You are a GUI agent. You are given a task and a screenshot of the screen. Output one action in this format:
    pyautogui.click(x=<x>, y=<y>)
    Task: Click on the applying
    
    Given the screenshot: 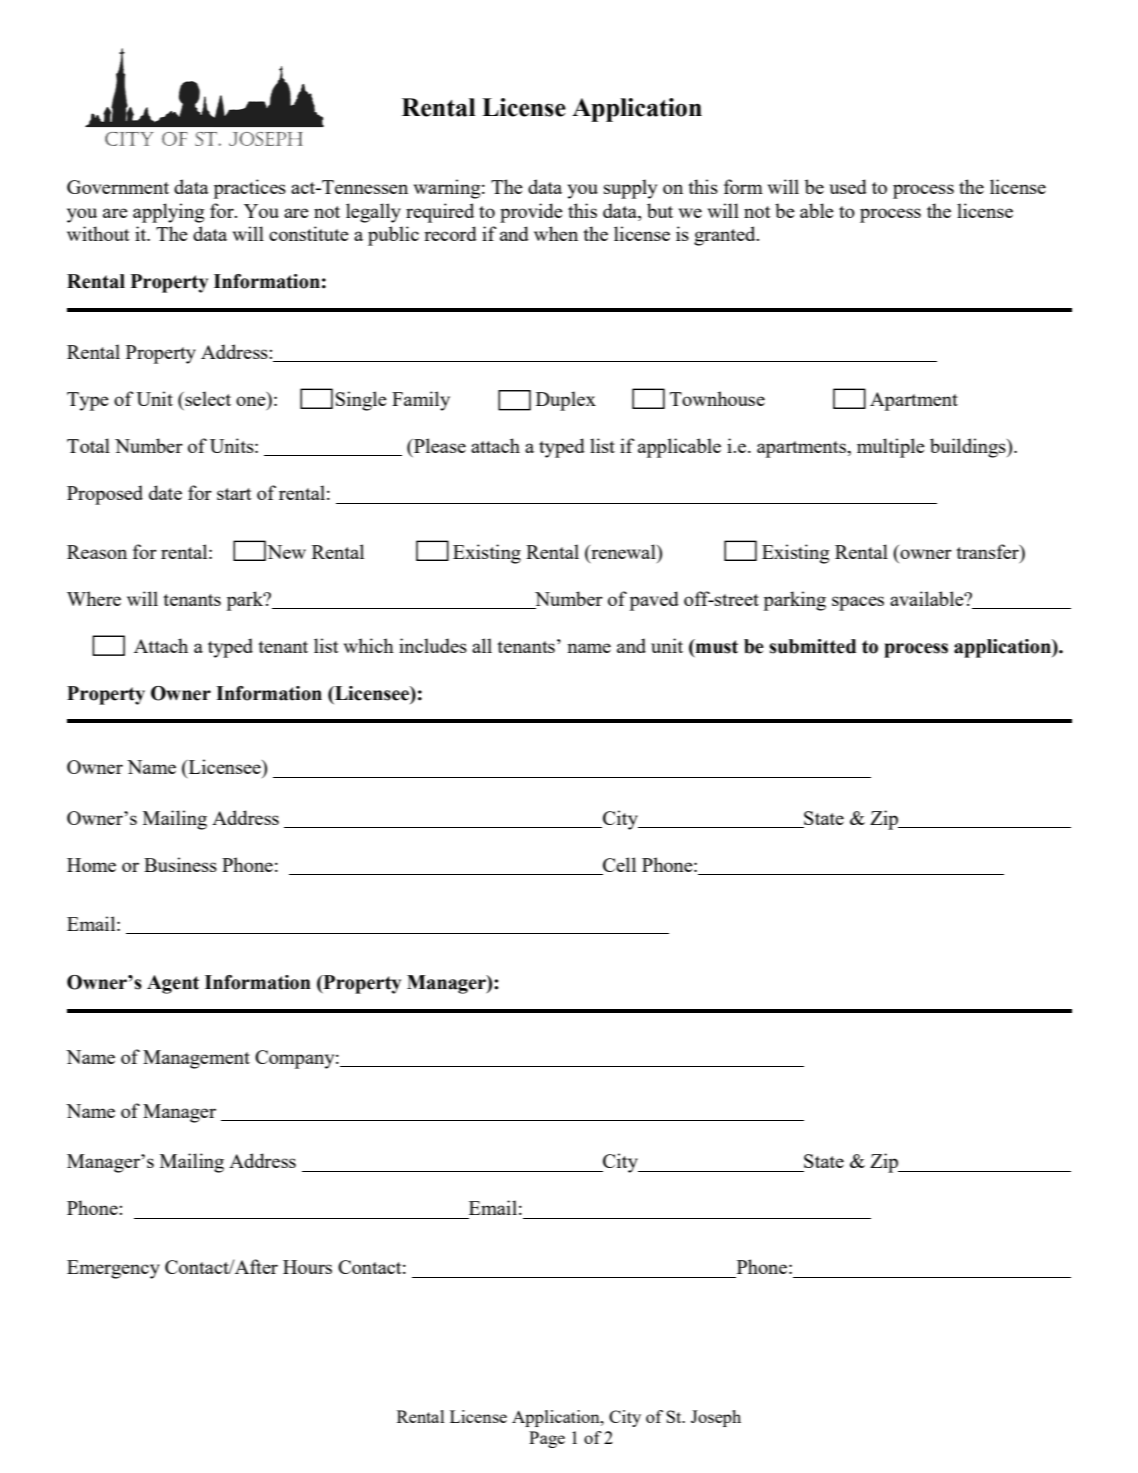 What is the action you would take?
    pyautogui.click(x=168, y=213)
